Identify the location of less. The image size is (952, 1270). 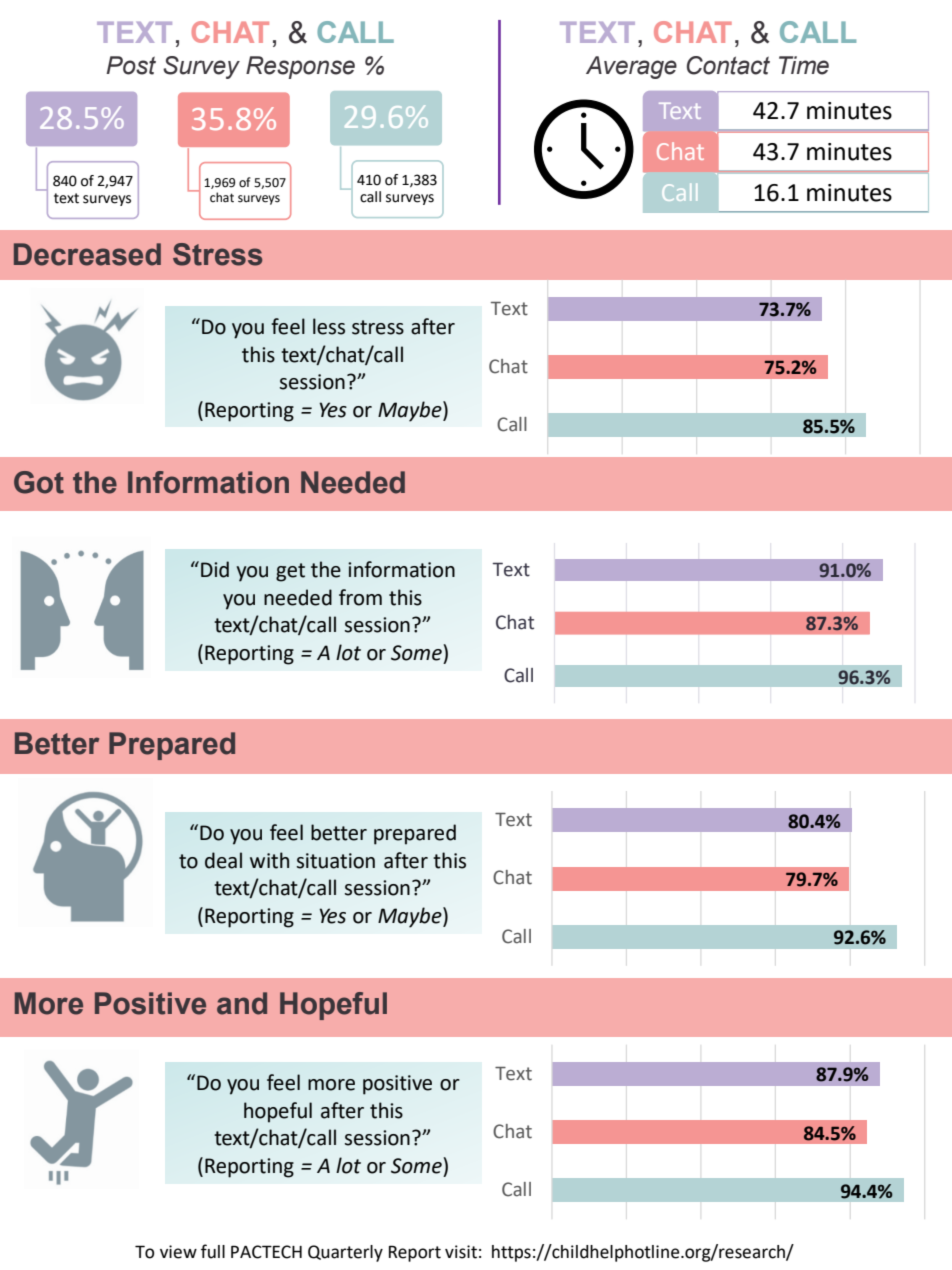
(329, 326).
